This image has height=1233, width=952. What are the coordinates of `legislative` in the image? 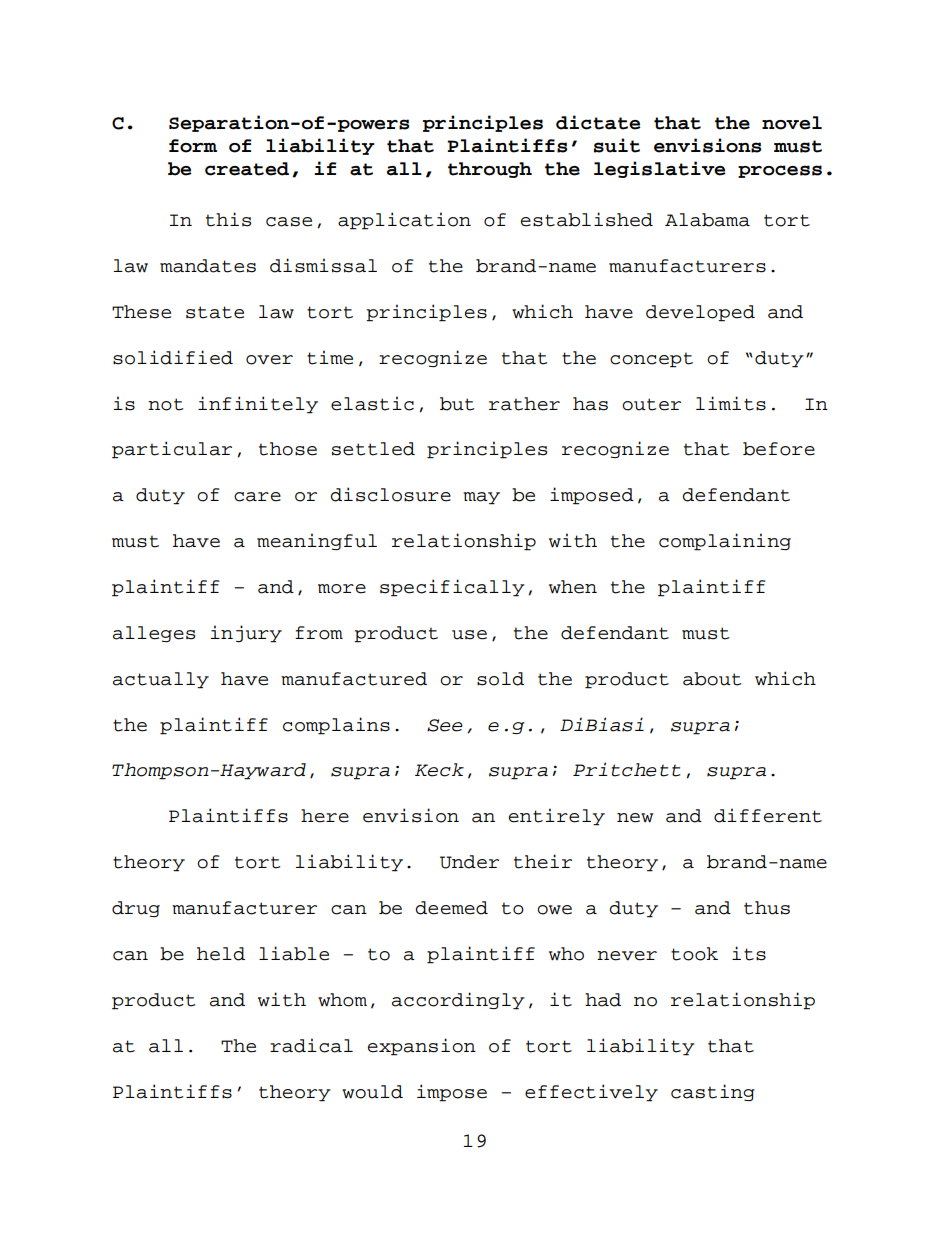 It's located at (660, 169).
